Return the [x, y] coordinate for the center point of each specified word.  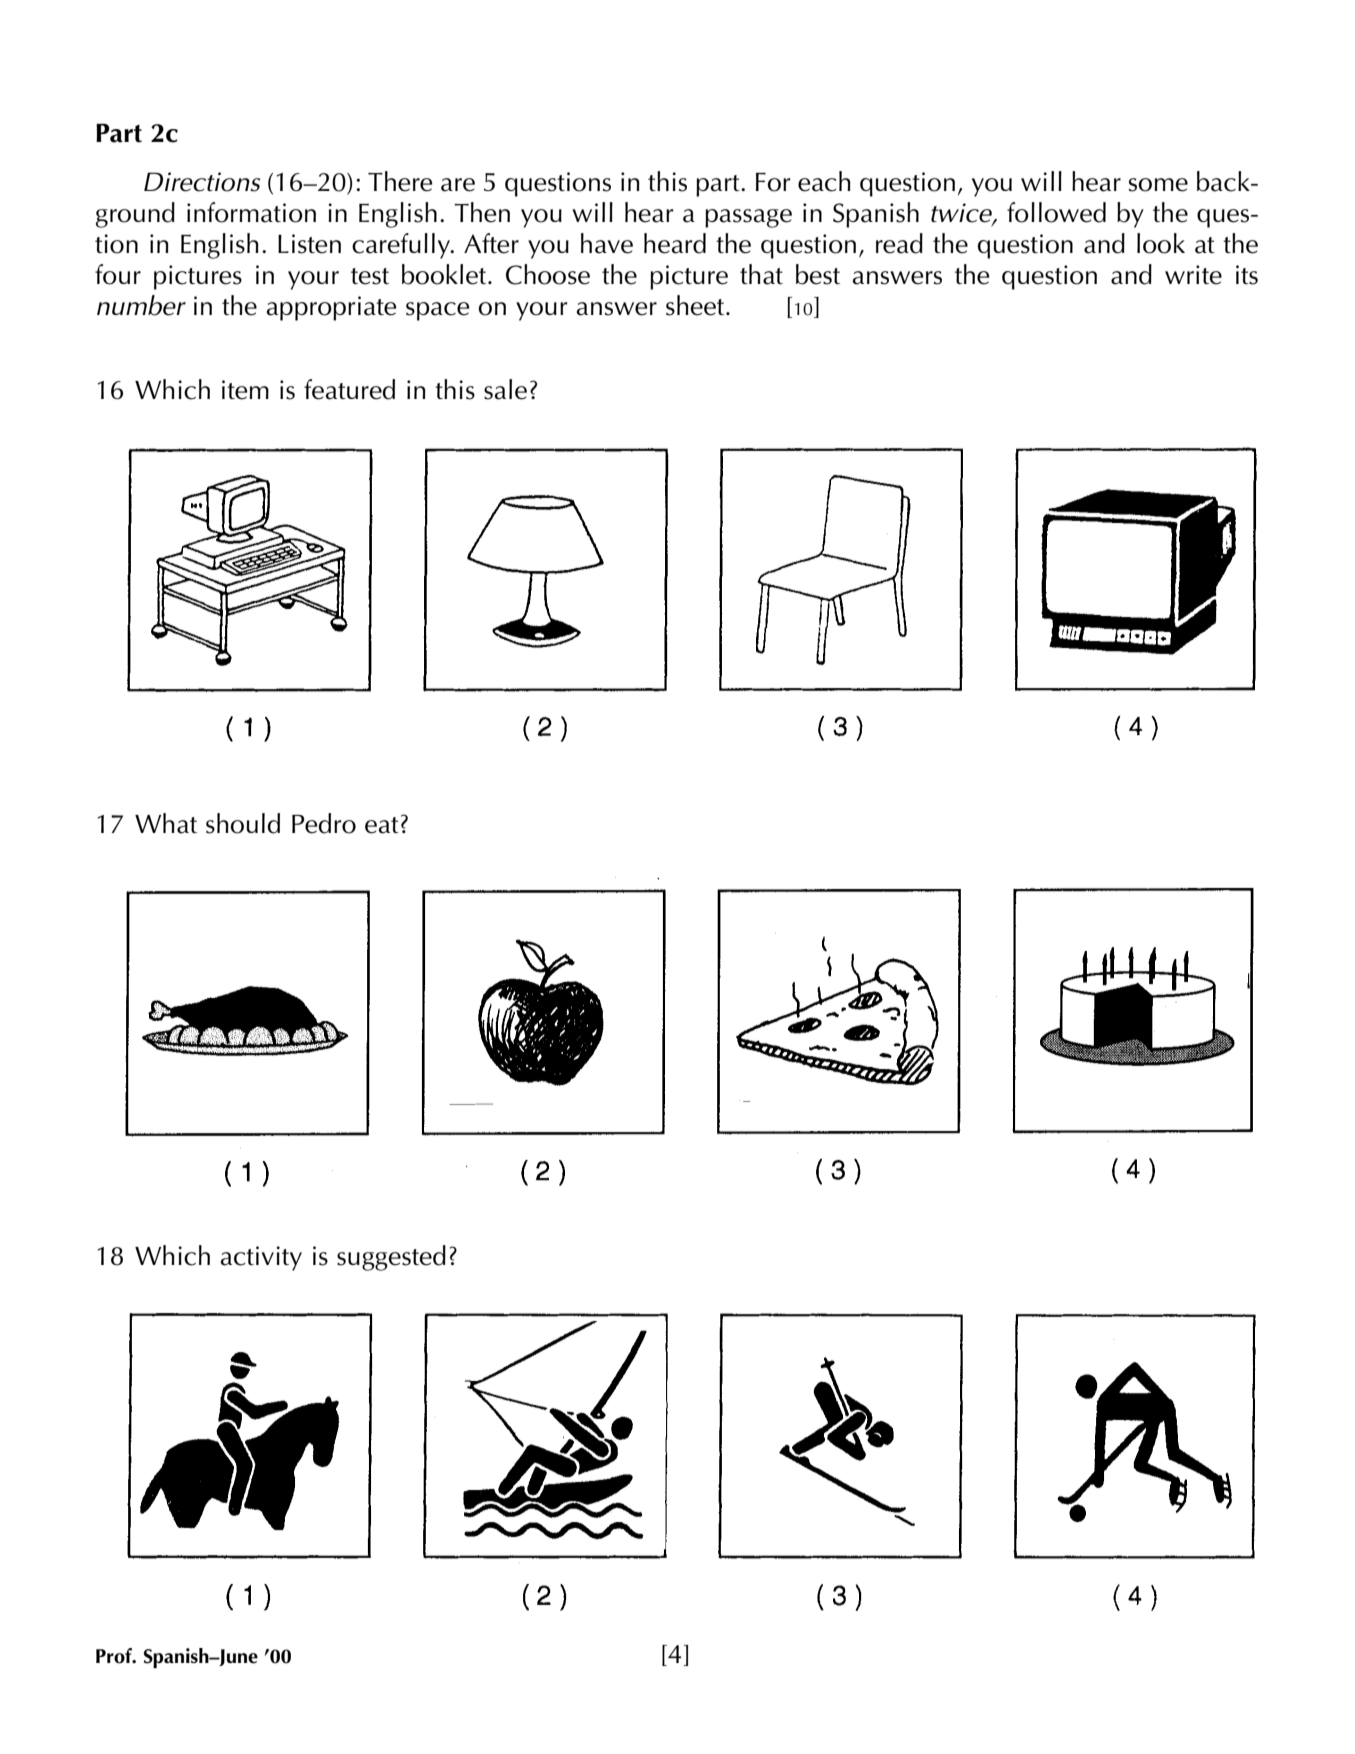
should [243, 823]
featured [349, 389]
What [166, 823]
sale [505, 389]
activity [261, 1258]
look [1161, 243]
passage [748, 218]
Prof [115, 1656]
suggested [391, 1258]
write [1193, 275]
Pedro [324, 823]
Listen [309, 244]
